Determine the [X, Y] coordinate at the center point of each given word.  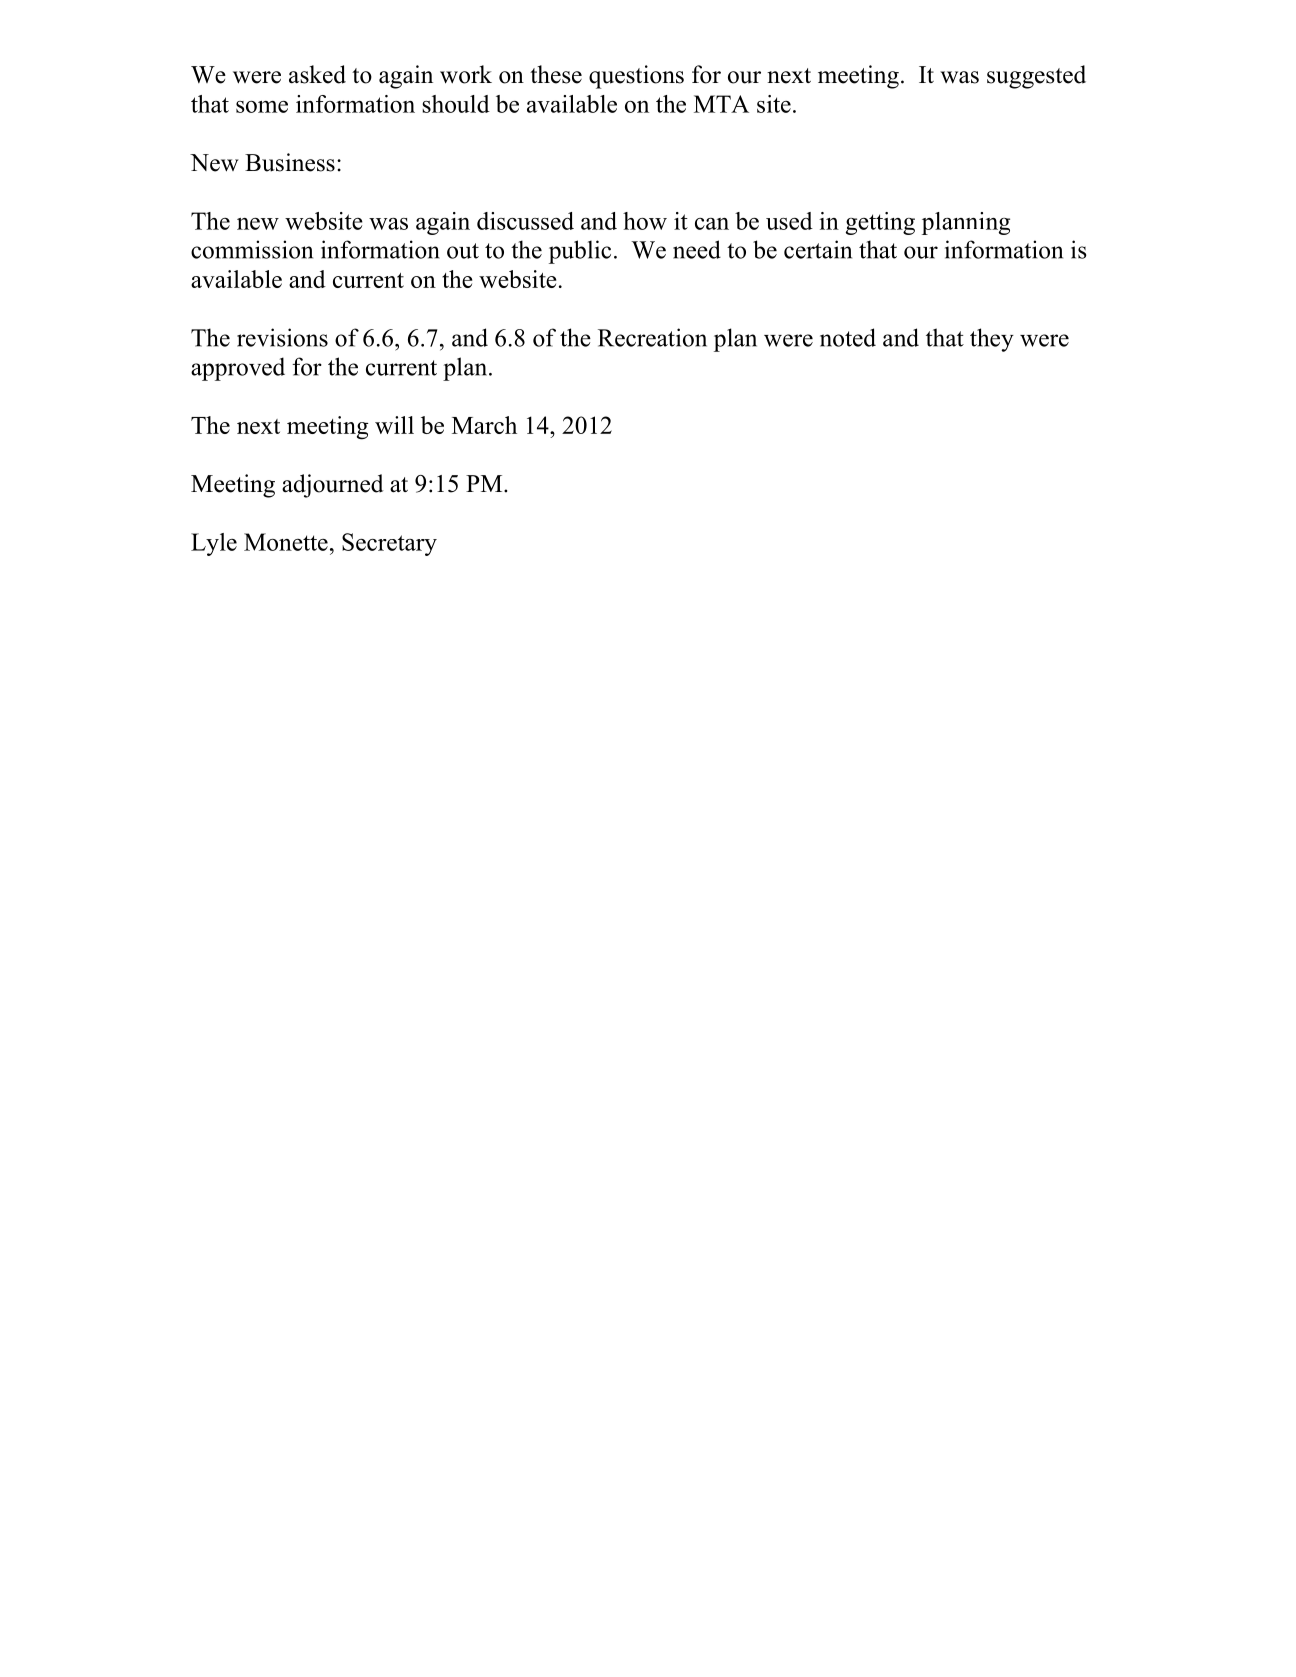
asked [317, 74]
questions [636, 77]
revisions [282, 337]
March [484, 425]
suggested [1036, 77]
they [992, 340]
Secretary [389, 544]
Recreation [652, 337]
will [394, 425]
